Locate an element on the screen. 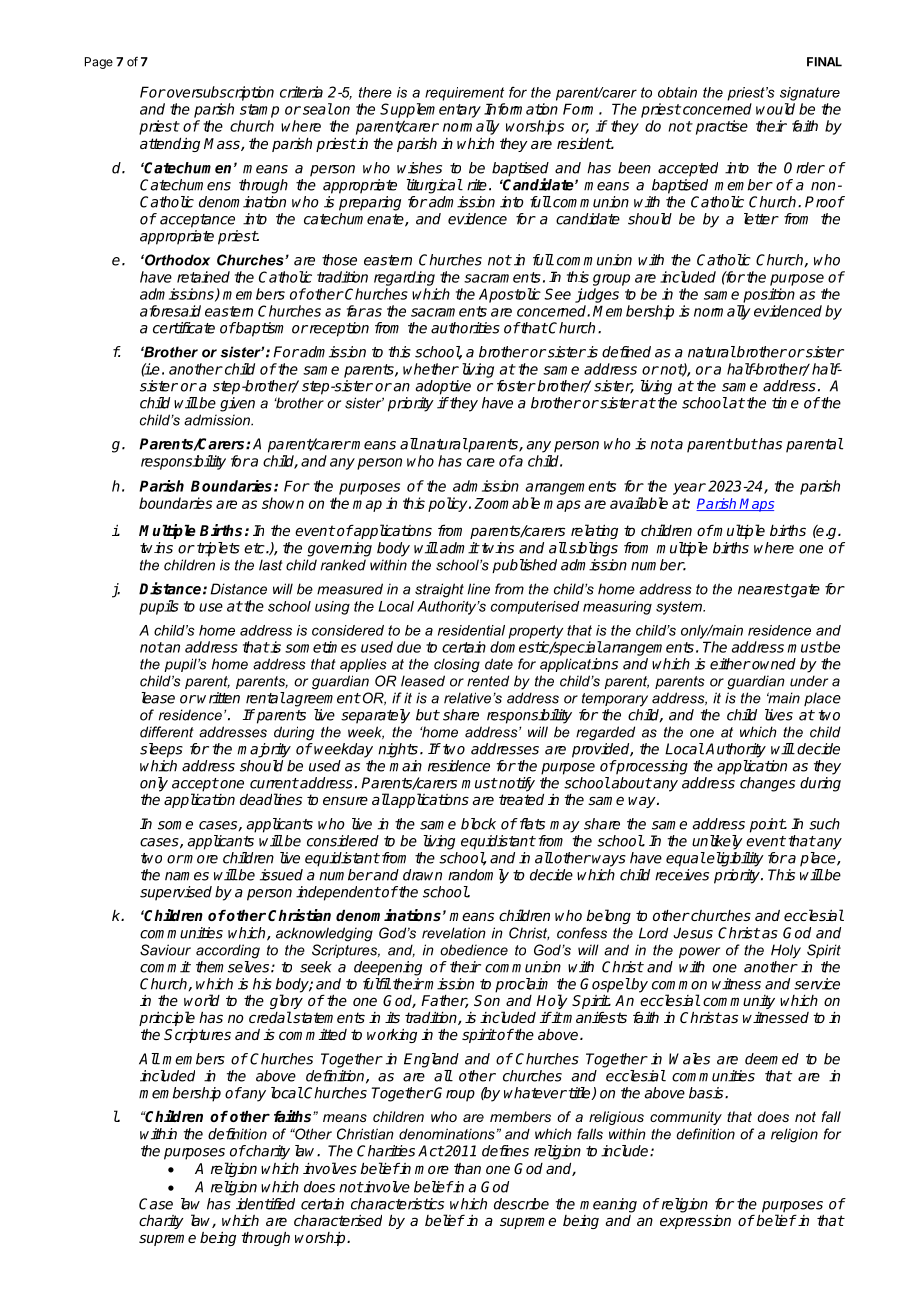 This screenshot has width=924, height=1308. would is located at coordinates (775, 109).
